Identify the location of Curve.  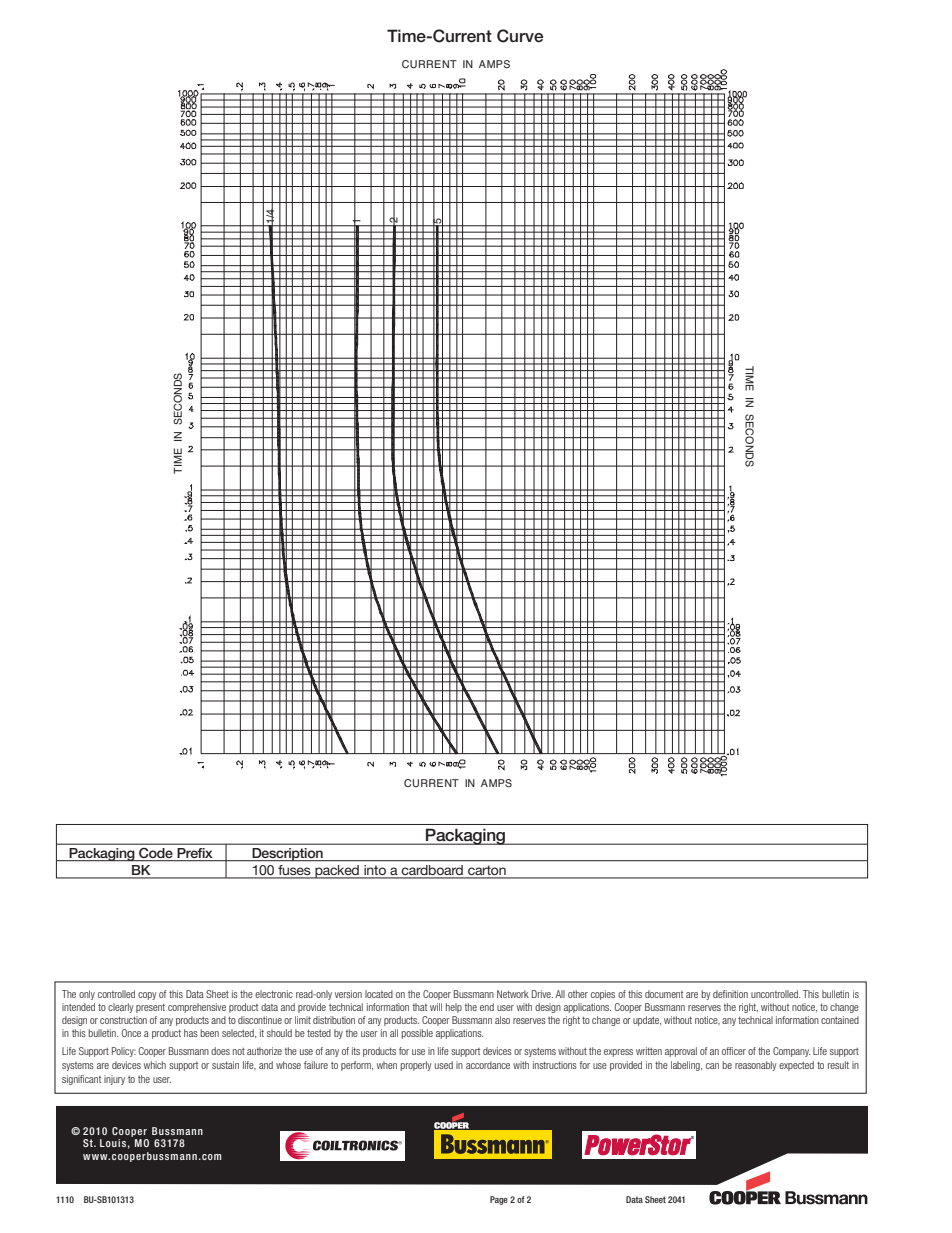
(520, 36).
